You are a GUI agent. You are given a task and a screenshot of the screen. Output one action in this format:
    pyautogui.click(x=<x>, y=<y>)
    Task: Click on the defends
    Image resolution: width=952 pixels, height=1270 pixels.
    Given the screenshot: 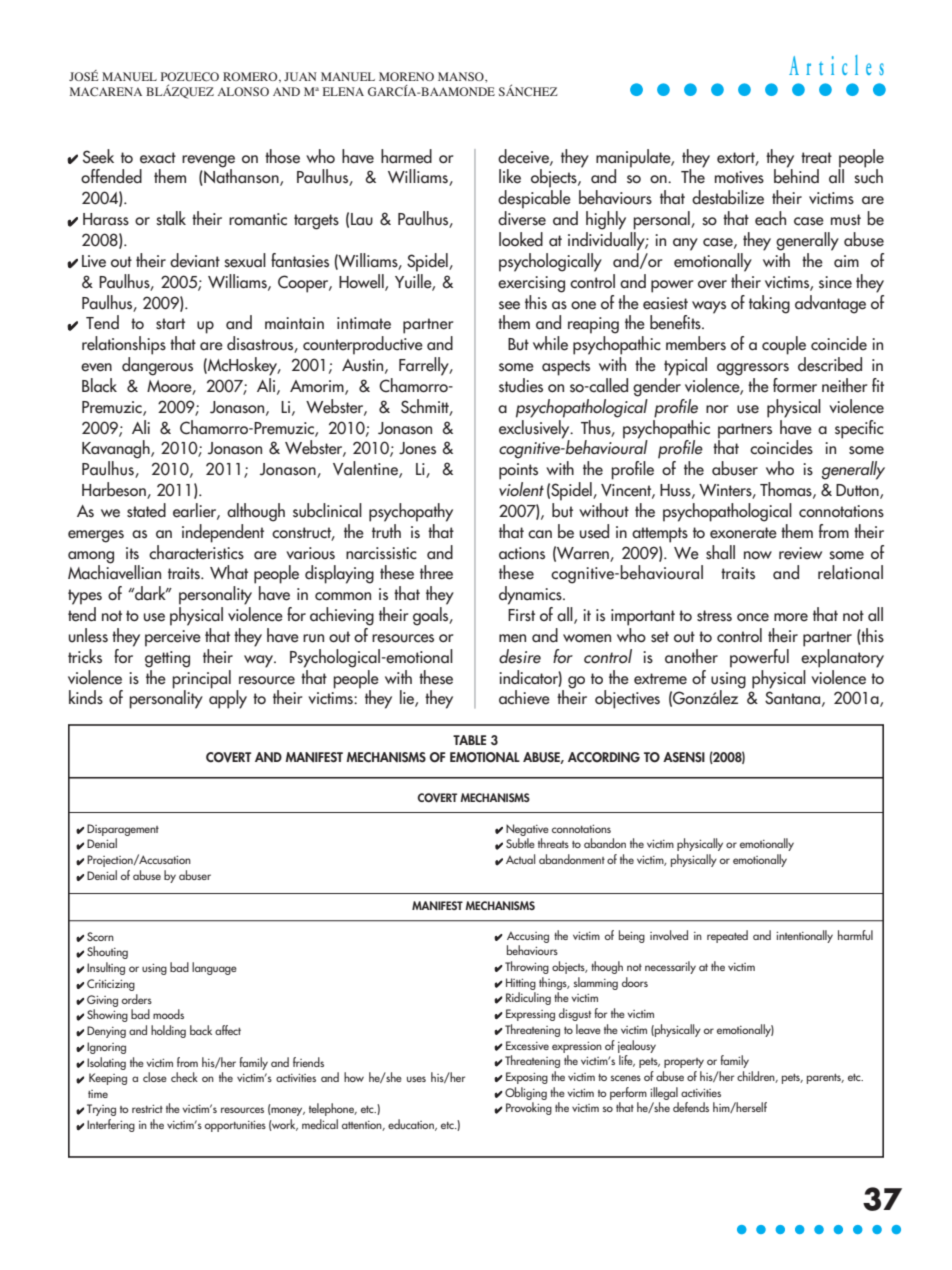 What is the action you would take?
    pyautogui.click(x=691, y=1107)
